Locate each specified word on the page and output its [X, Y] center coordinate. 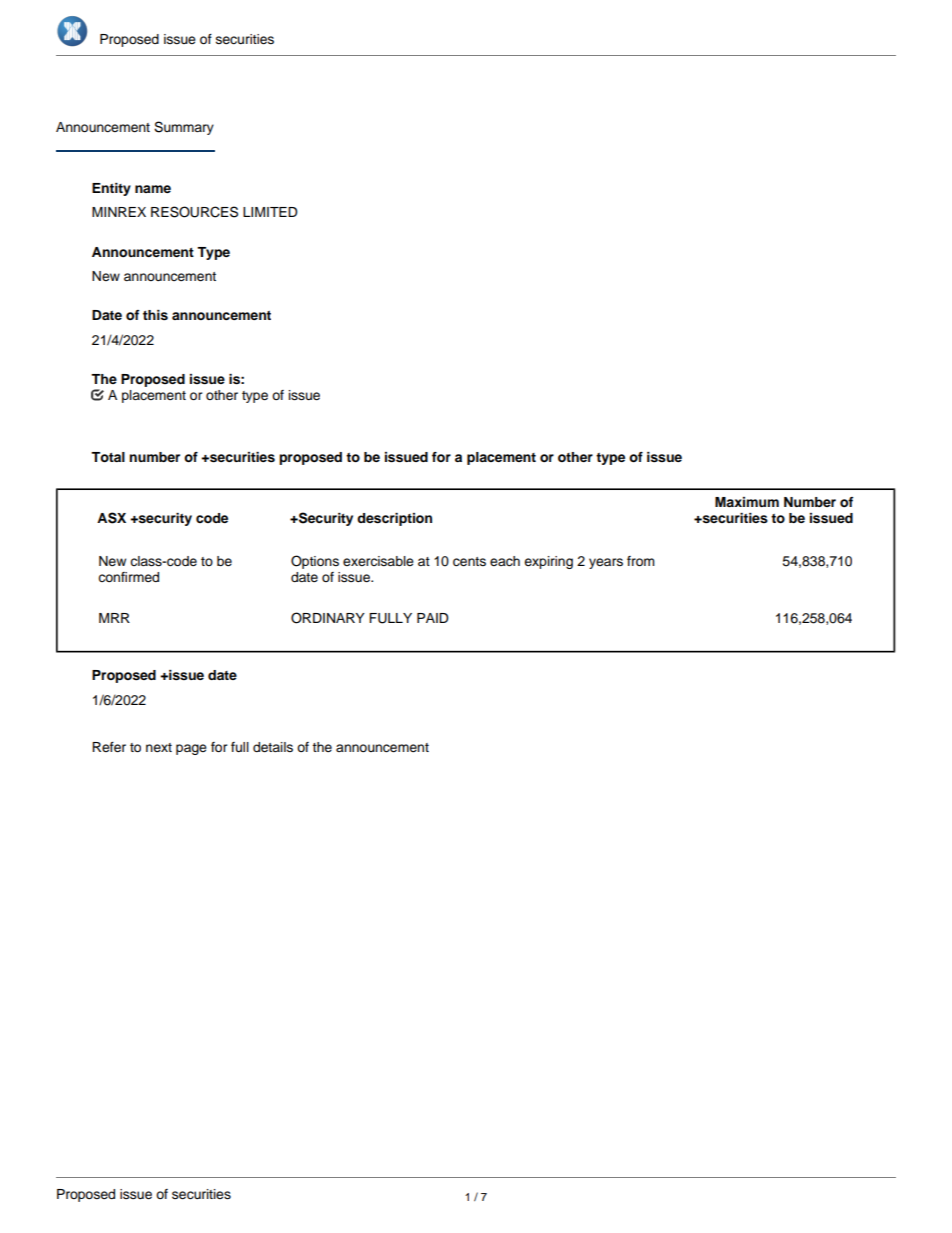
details [273, 747]
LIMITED [270, 212]
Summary [184, 128]
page [191, 749]
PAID [432, 618]
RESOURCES [194, 212]
